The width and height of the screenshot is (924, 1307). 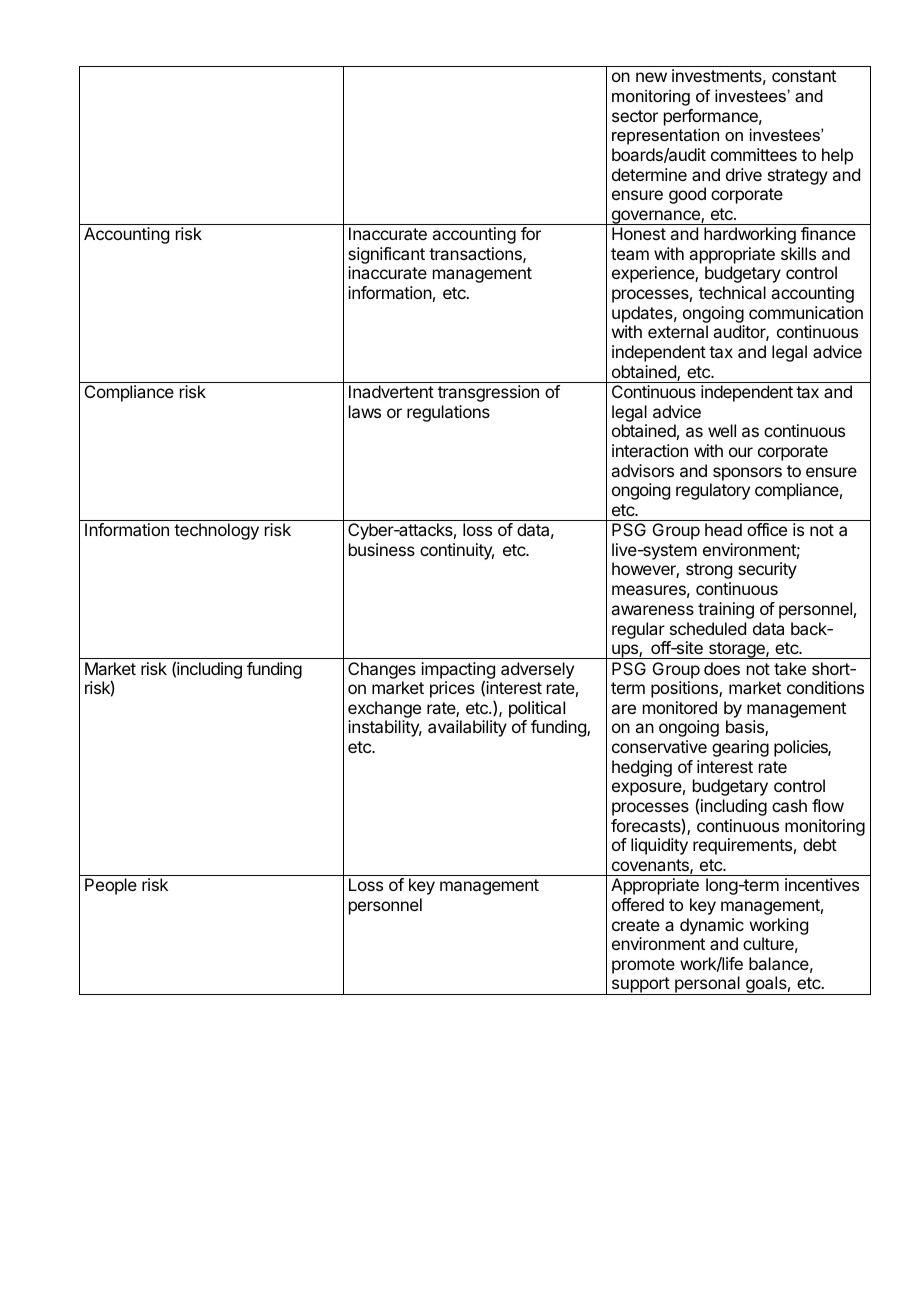 What do you see at coordinates (643, 966) in the screenshot?
I see `promote` at bounding box center [643, 966].
